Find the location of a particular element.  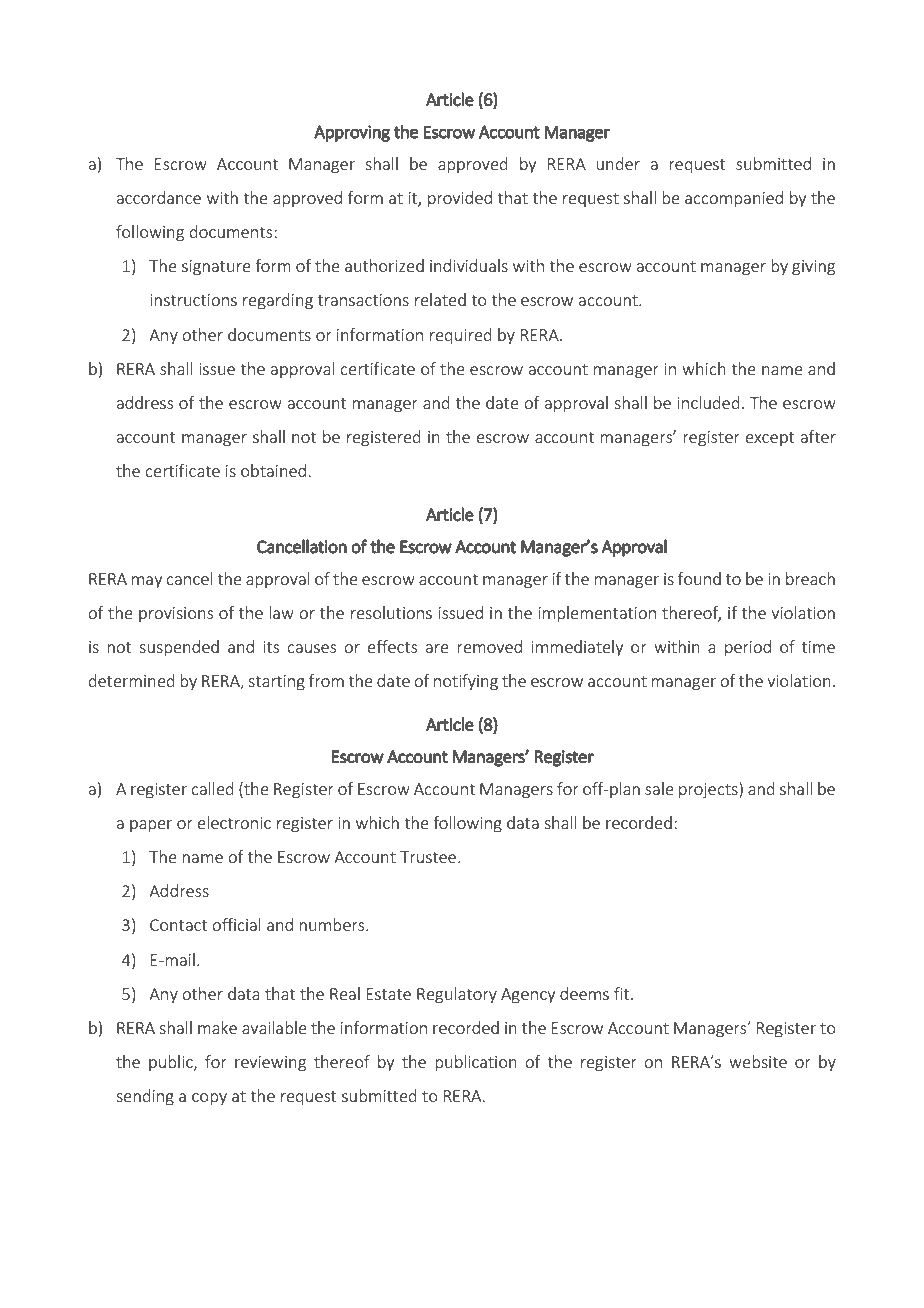

provided is located at coordinates (460, 199).
